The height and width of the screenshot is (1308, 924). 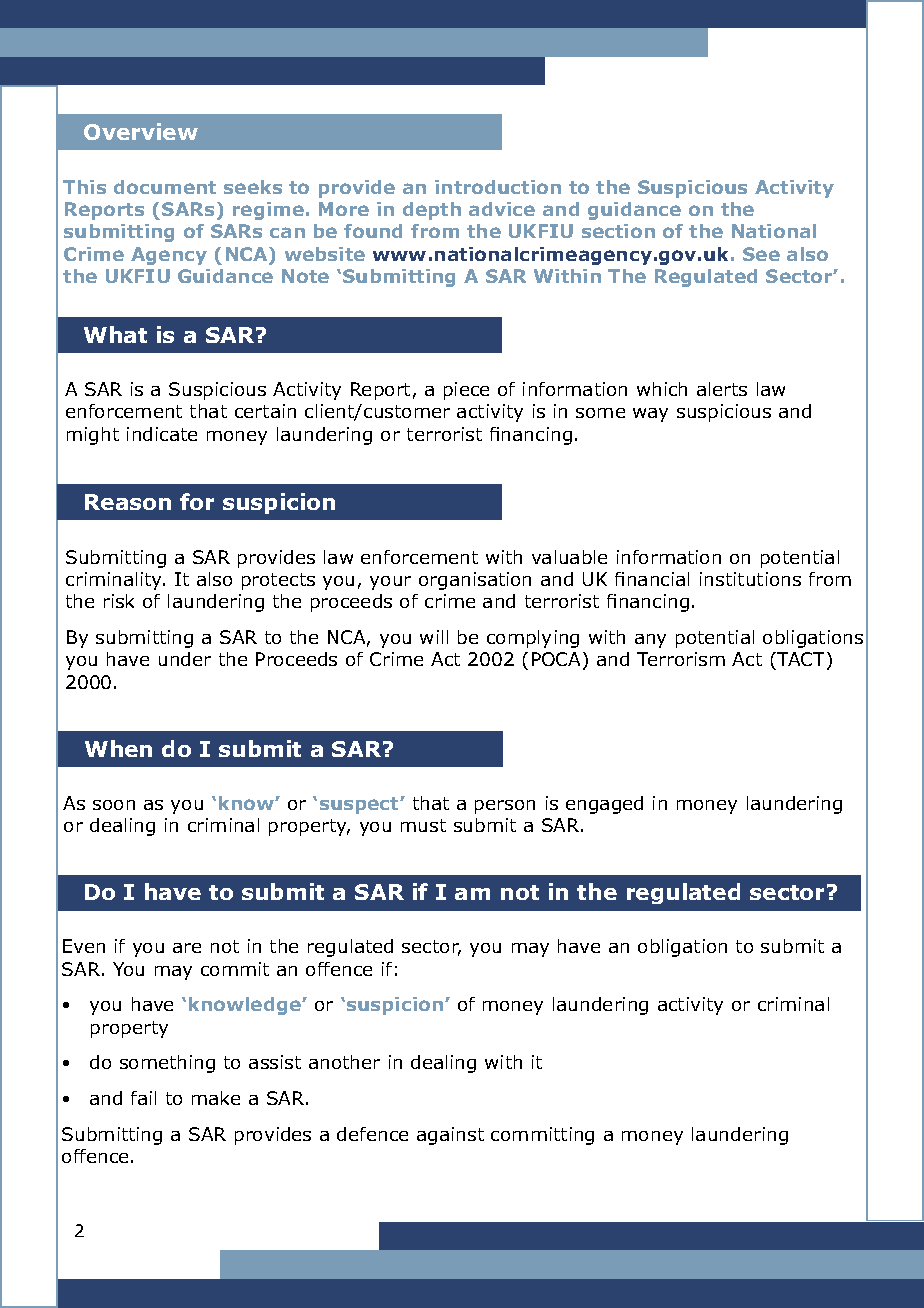 I want to click on defence, so click(x=372, y=1134).
